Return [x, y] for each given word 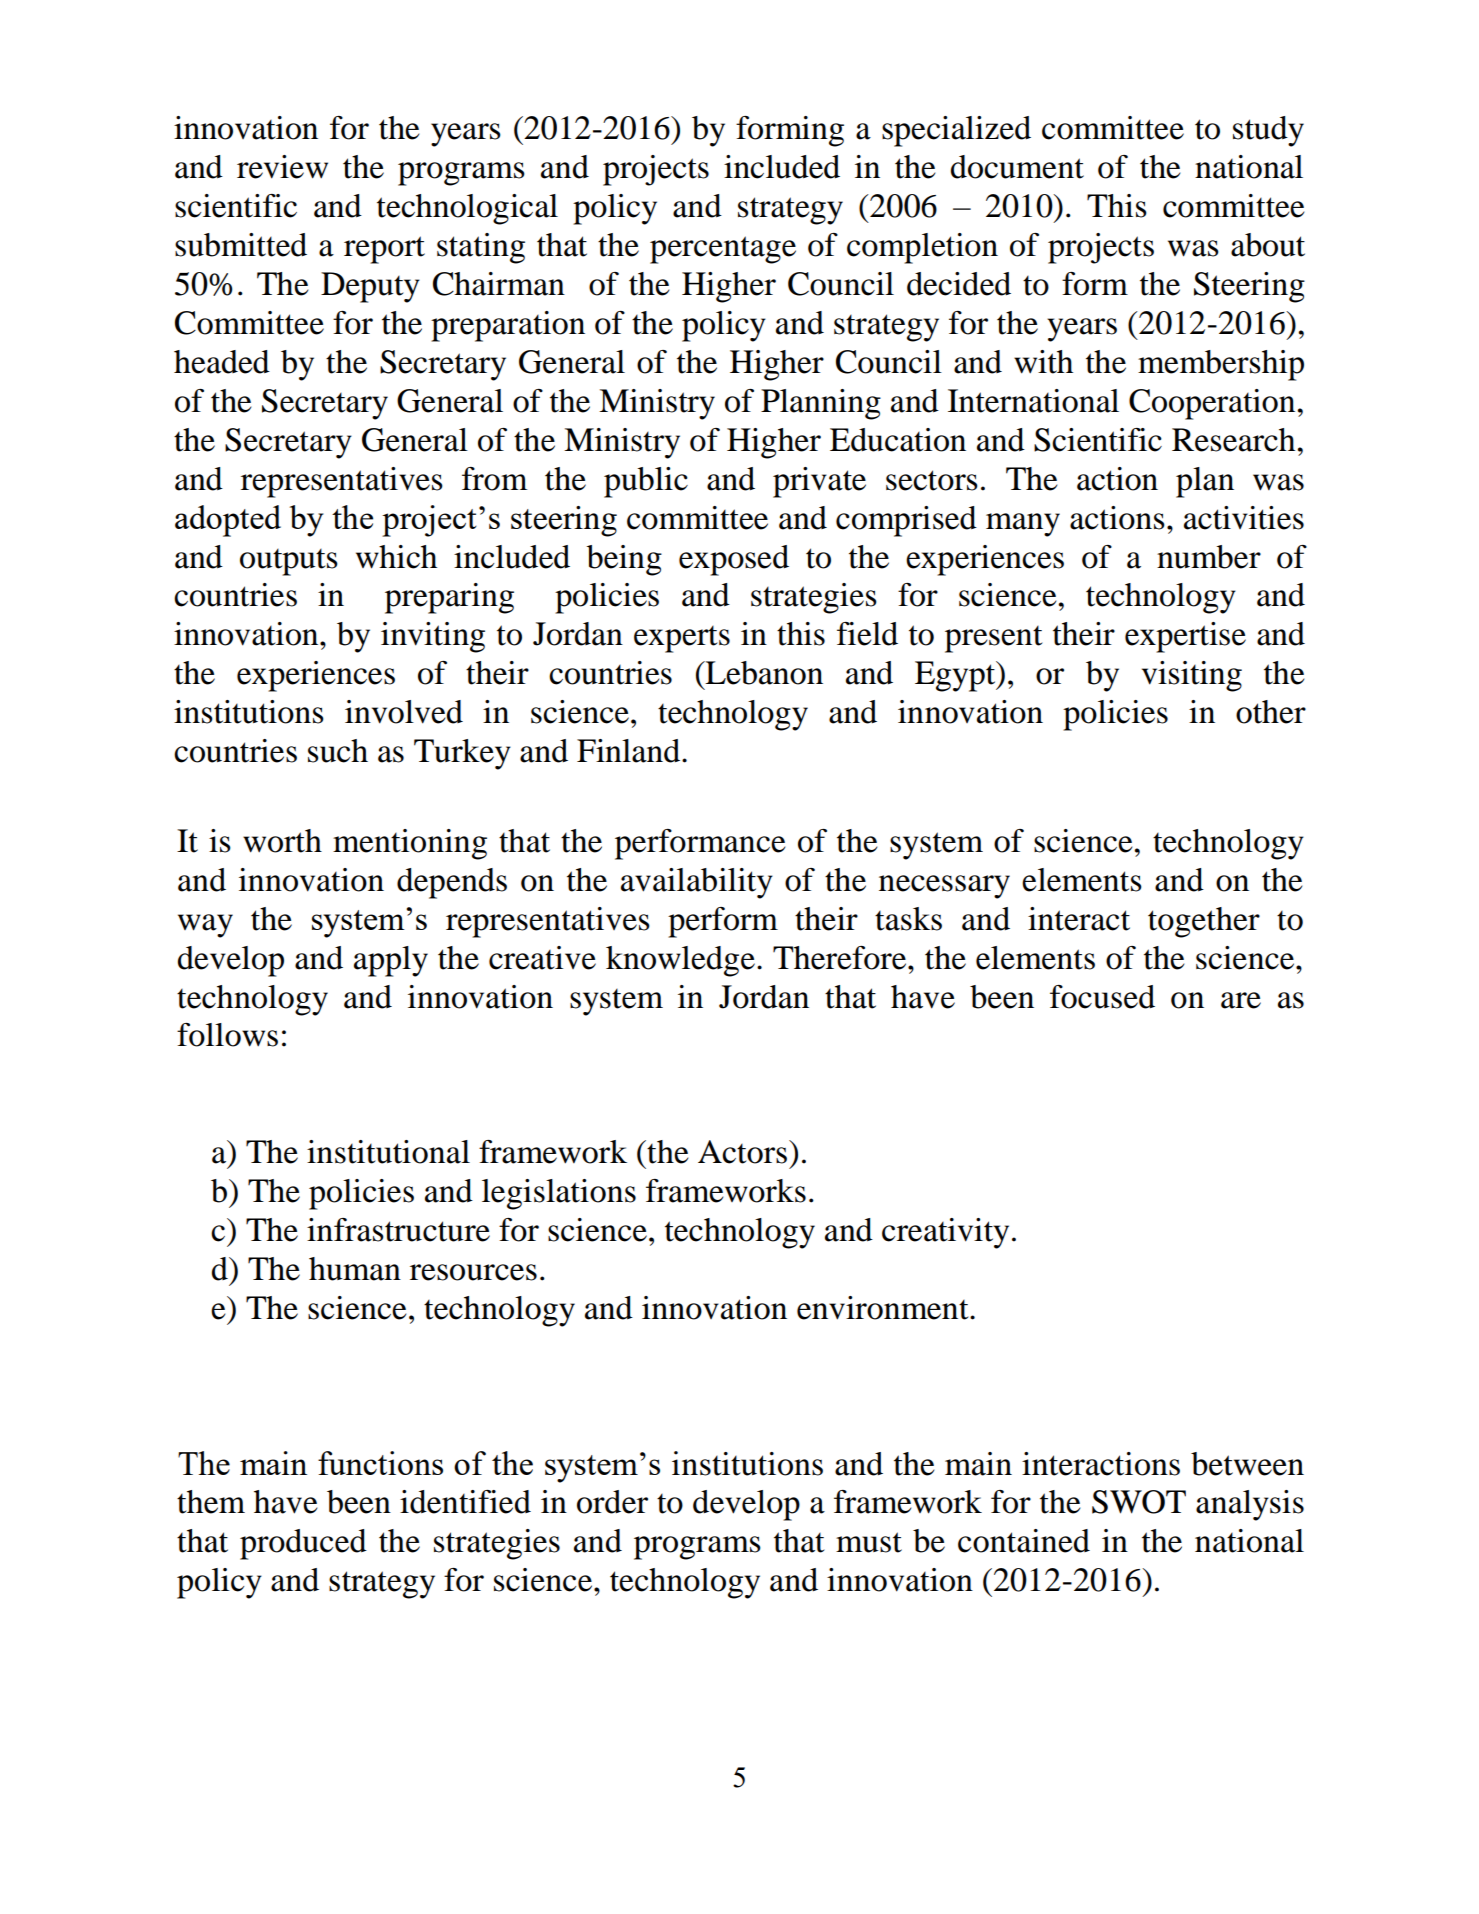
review [282, 167]
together [1204, 922]
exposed [734, 560]
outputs [289, 562]
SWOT [1139, 1502]
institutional [388, 1152]
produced [303, 1544]
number [1209, 557]
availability [697, 883]
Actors [742, 1152]
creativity [945, 1233]
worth [282, 841]
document [1017, 167]
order [612, 1502]
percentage [723, 250]
